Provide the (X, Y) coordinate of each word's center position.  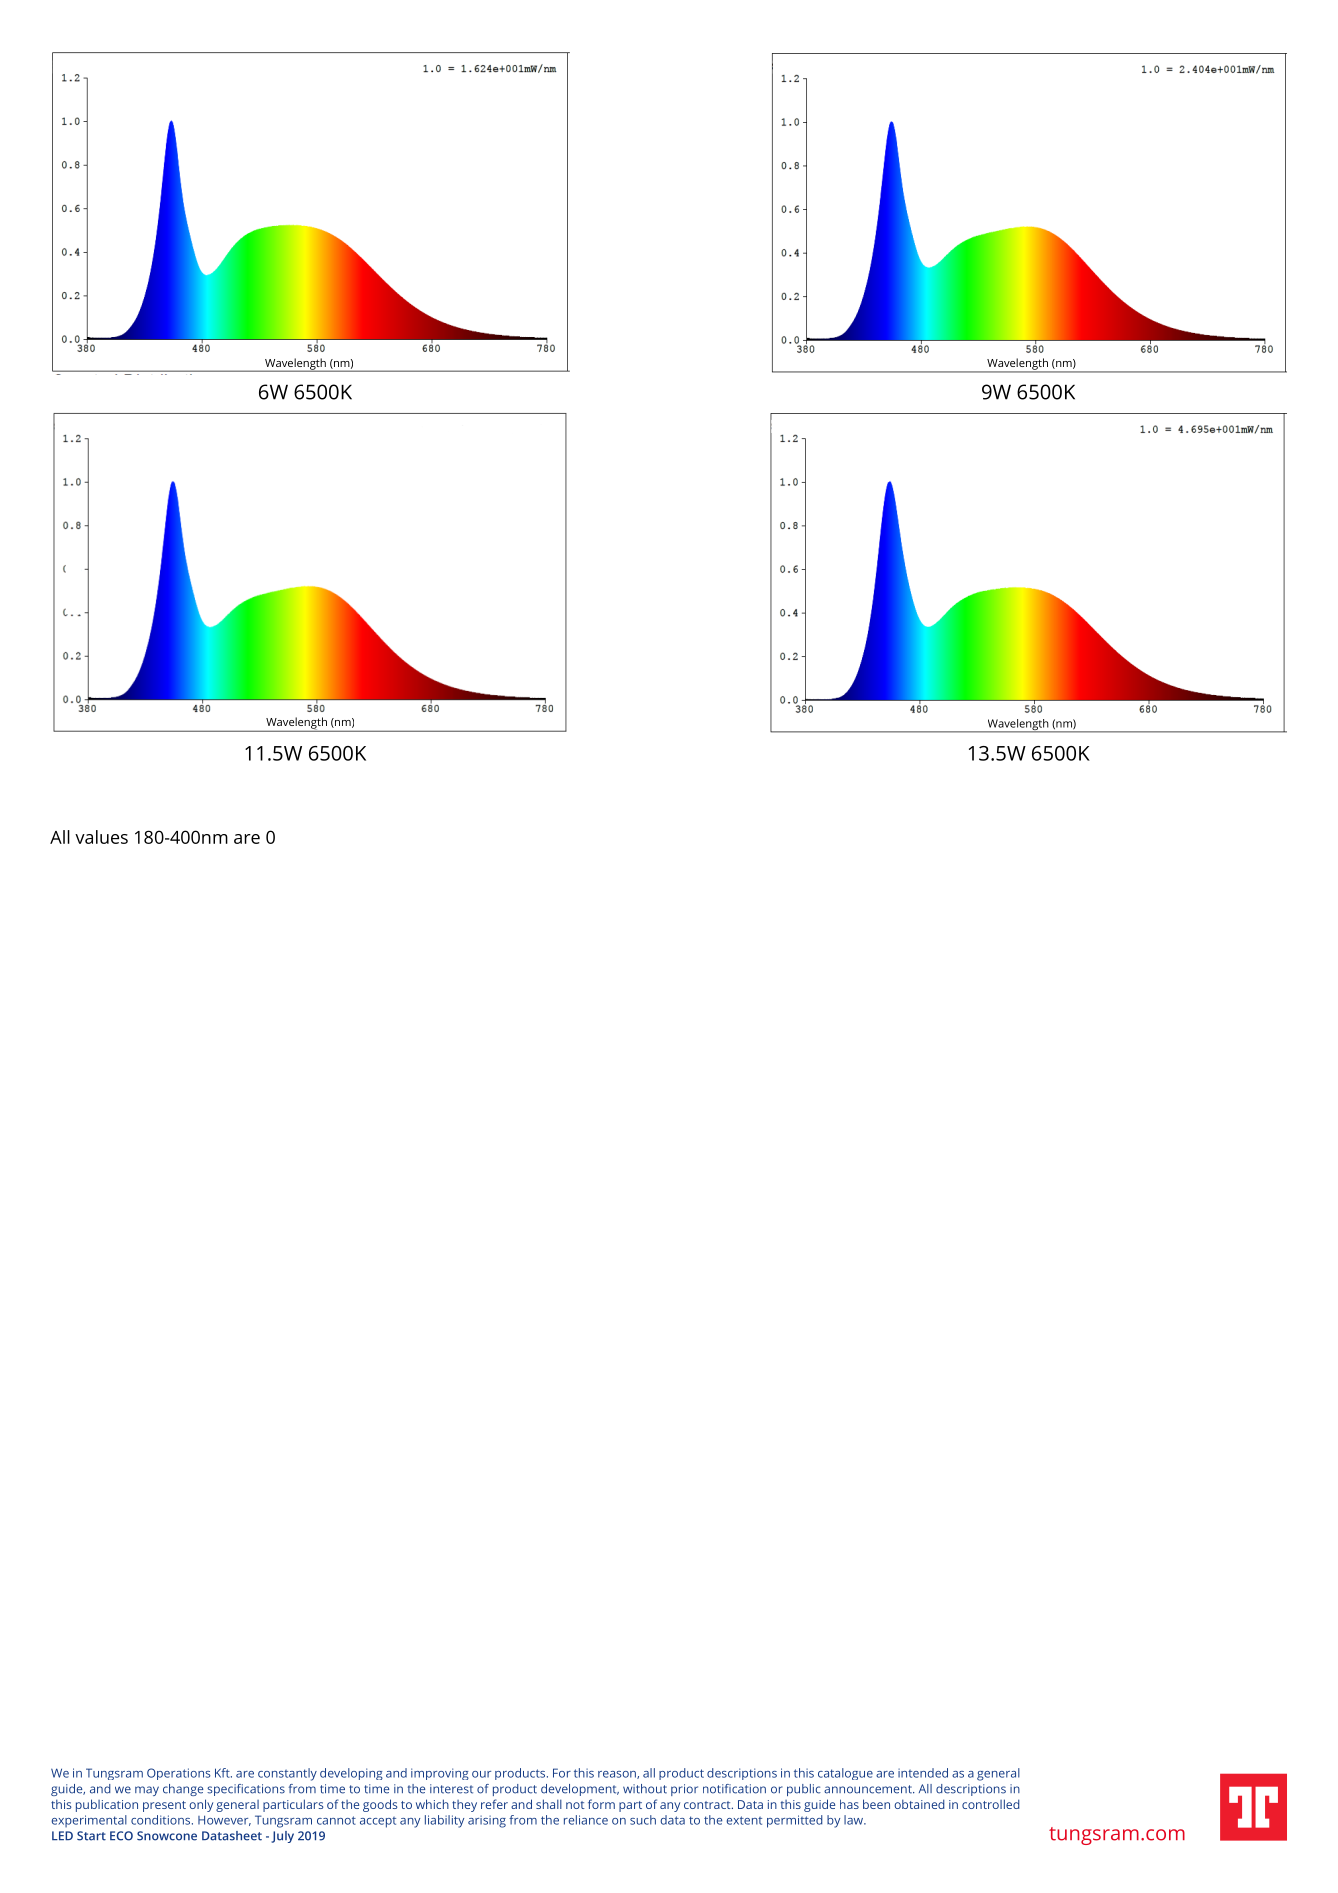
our (481, 1774)
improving (440, 1774)
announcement (869, 1789)
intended (923, 1773)
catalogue (845, 1774)
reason (618, 1775)
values (101, 837)
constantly (287, 1774)
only (201, 1805)
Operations (179, 1774)
